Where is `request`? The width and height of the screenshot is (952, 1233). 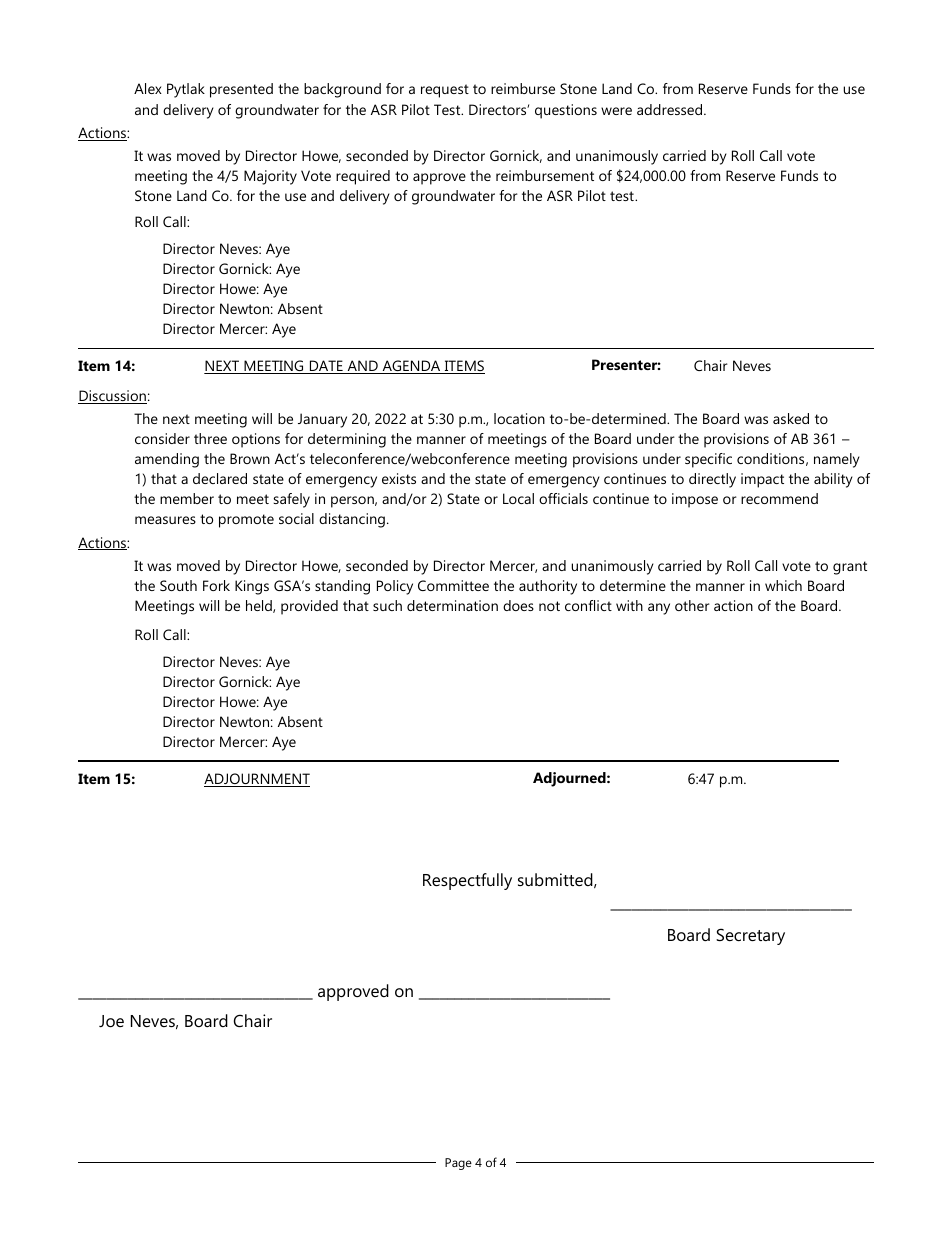 request is located at coordinates (445, 91).
